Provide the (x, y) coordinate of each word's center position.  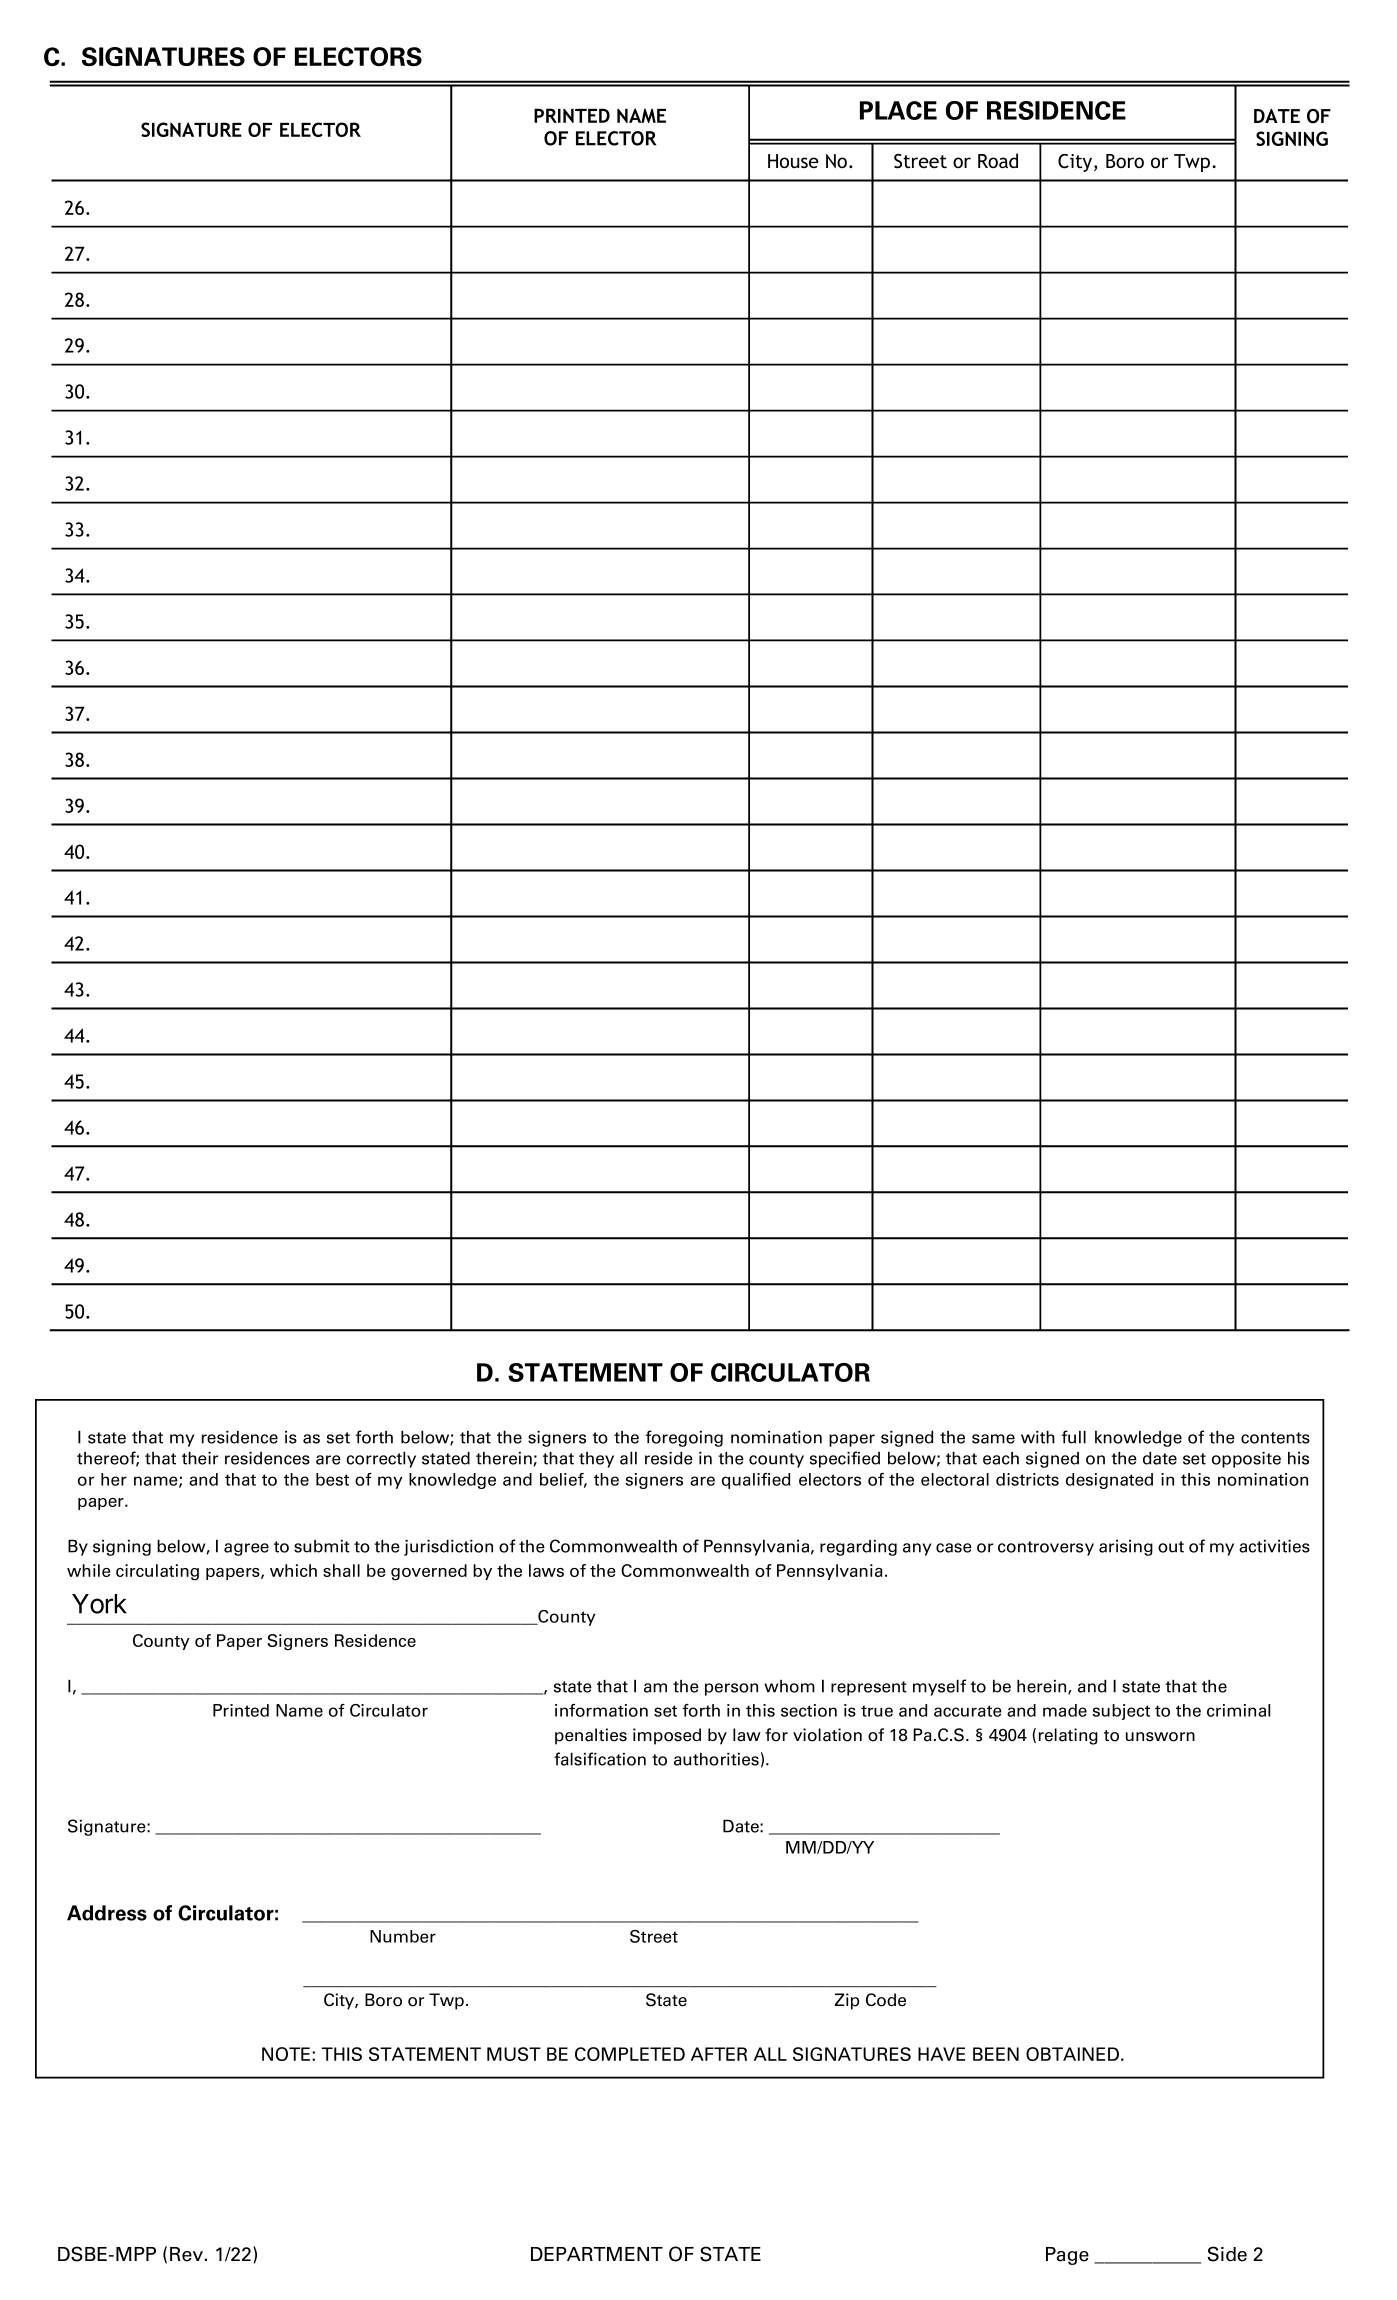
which (293, 1570)
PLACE (898, 110)
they (596, 1460)
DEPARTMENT (597, 2254)
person (731, 1689)
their (200, 1458)
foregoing (684, 1438)
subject (1121, 1712)
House (793, 161)
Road (998, 160)
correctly (381, 1459)
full (1074, 1437)
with (1038, 1437)
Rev (186, 2254)
